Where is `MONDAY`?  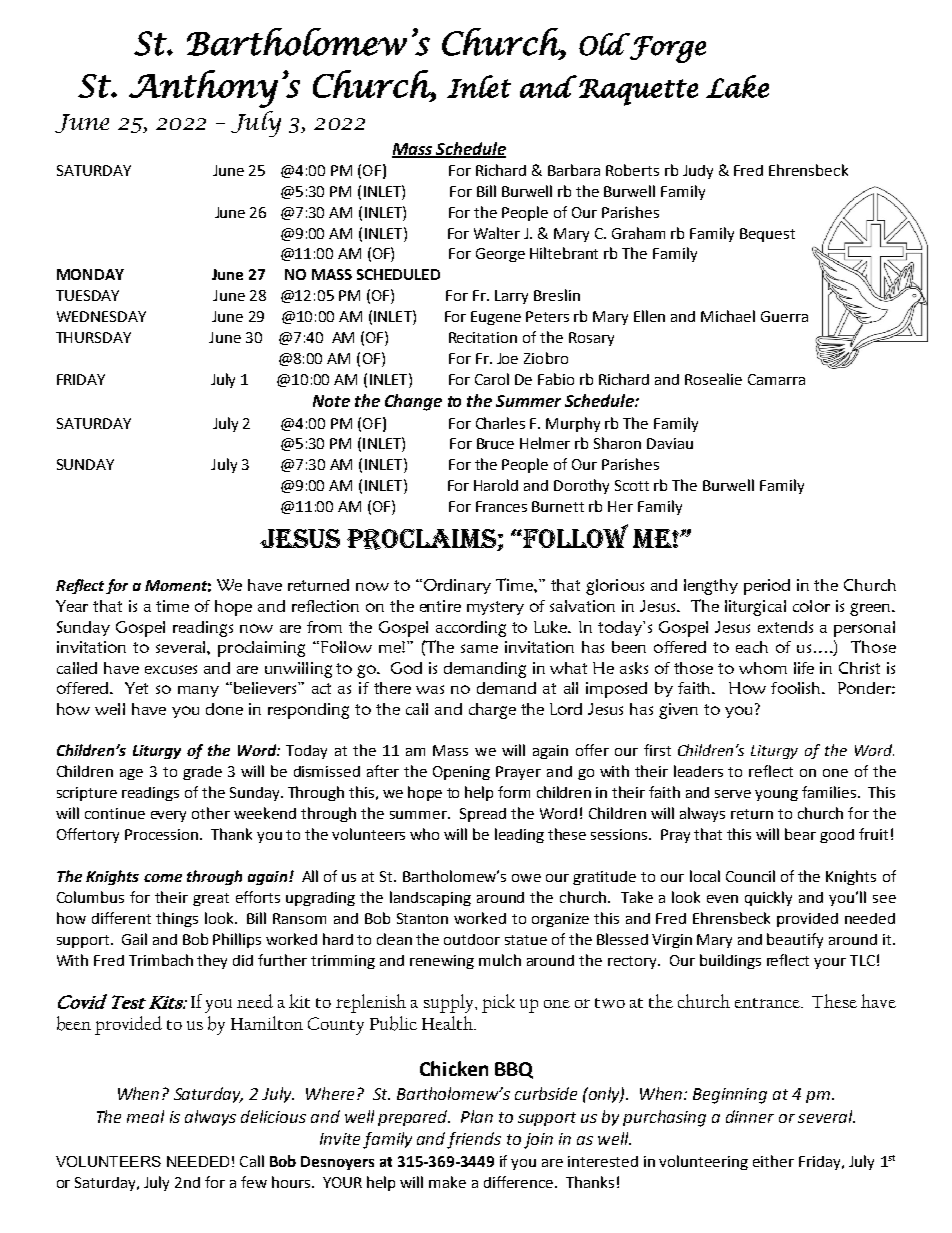 MONDAY is located at coordinates (90, 274).
